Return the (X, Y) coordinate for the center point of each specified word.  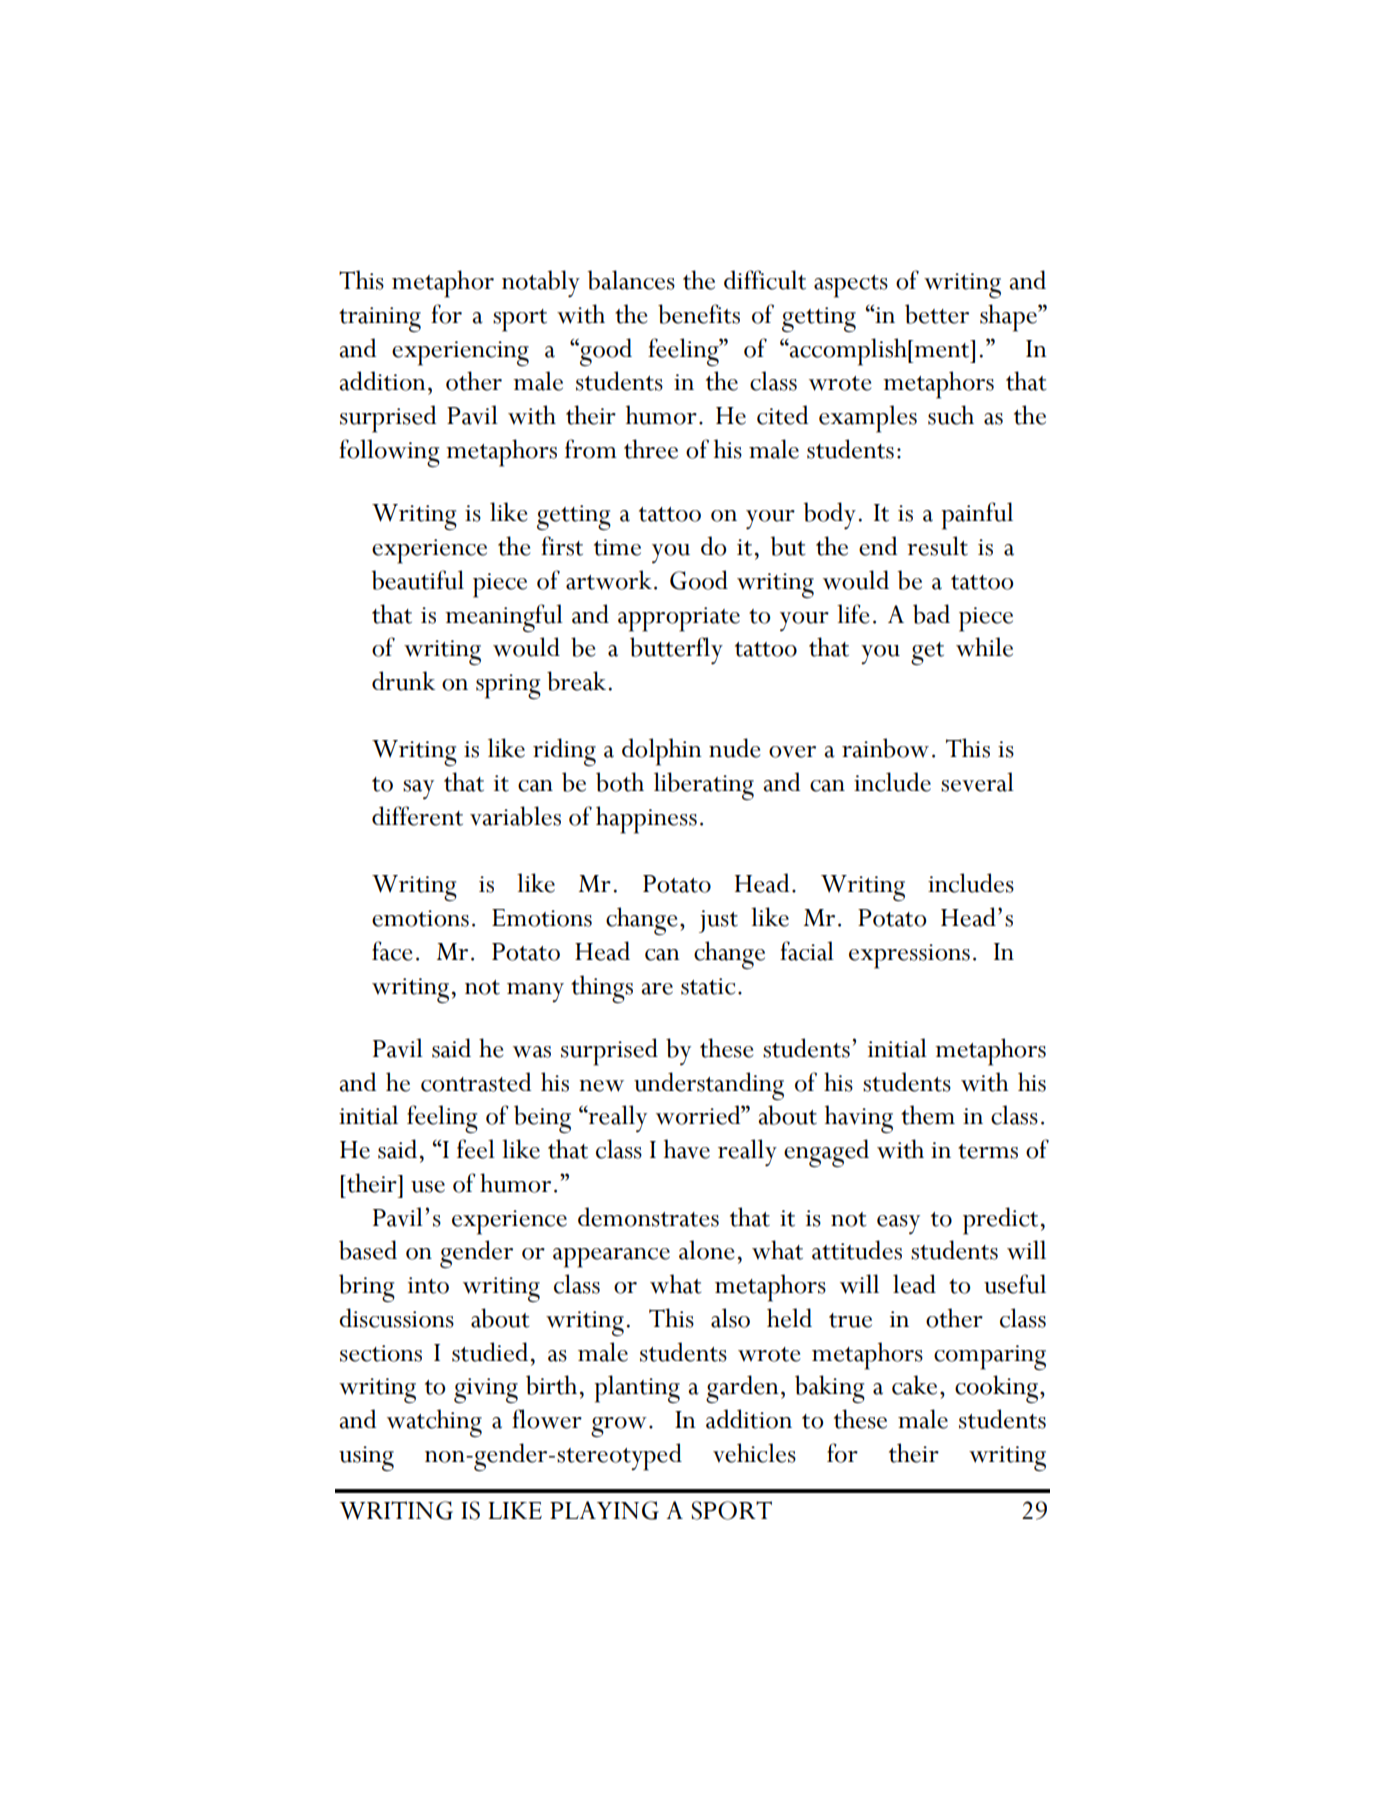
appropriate (679, 619)
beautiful (417, 580)
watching (434, 1423)
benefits (699, 314)
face (392, 951)
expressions (909, 956)
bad (931, 614)
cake (914, 1385)
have (687, 1149)
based (368, 1250)
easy (898, 1225)
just (718, 921)
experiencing (460, 353)
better (937, 314)
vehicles (754, 1453)
